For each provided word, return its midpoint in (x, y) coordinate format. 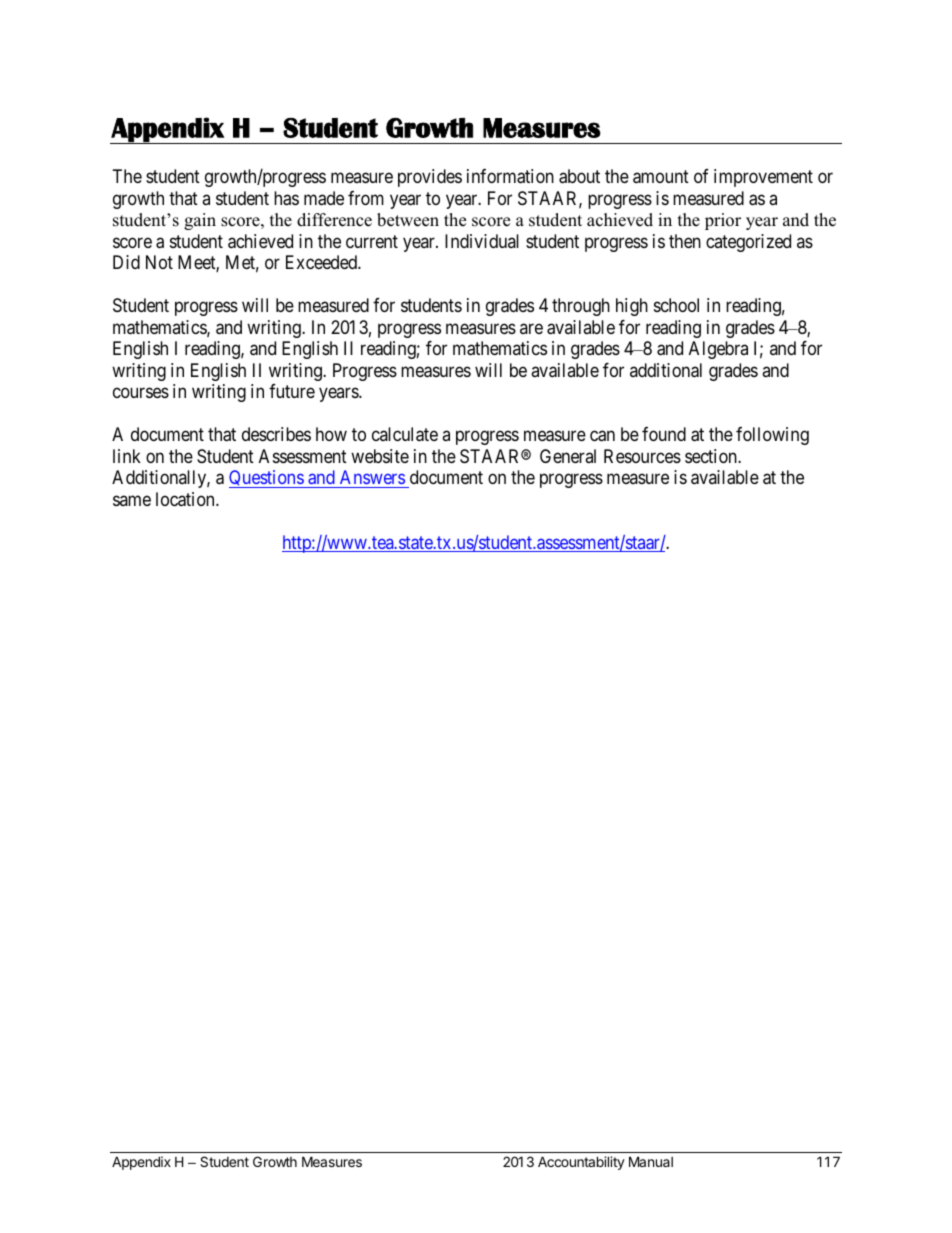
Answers (372, 477)
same (132, 500)
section (712, 456)
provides (430, 178)
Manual (651, 1161)
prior (723, 221)
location (186, 499)
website (380, 456)
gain (200, 221)
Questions (267, 479)
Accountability (581, 1163)
